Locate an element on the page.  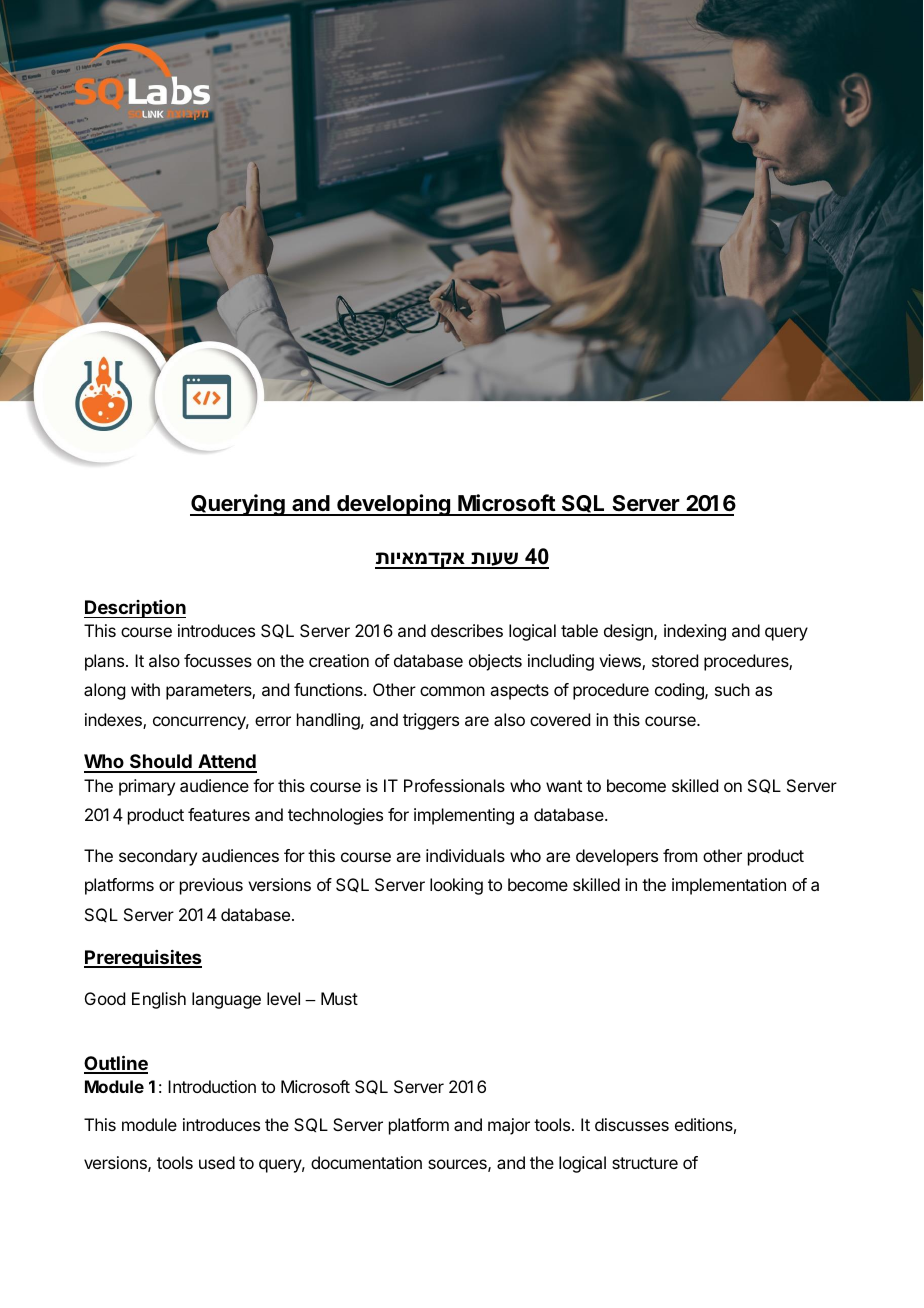
coding is located at coordinates (680, 691).
